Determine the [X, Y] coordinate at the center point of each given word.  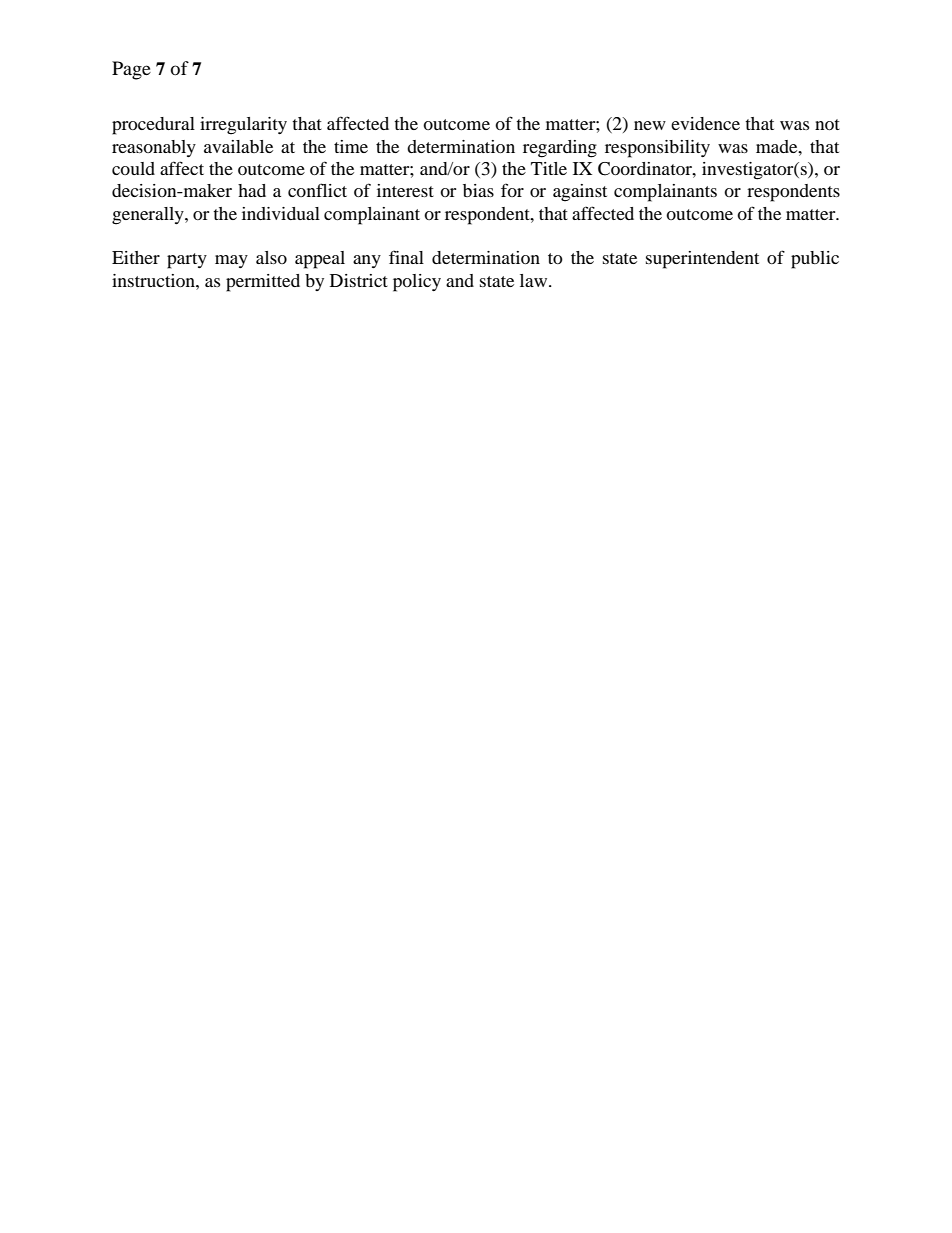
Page [131, 70]
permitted [263, 283]
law [535, 280]
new [650, 125]
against [580, 193]
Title [549, 168]
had [252, 190]
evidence [705, 123]
